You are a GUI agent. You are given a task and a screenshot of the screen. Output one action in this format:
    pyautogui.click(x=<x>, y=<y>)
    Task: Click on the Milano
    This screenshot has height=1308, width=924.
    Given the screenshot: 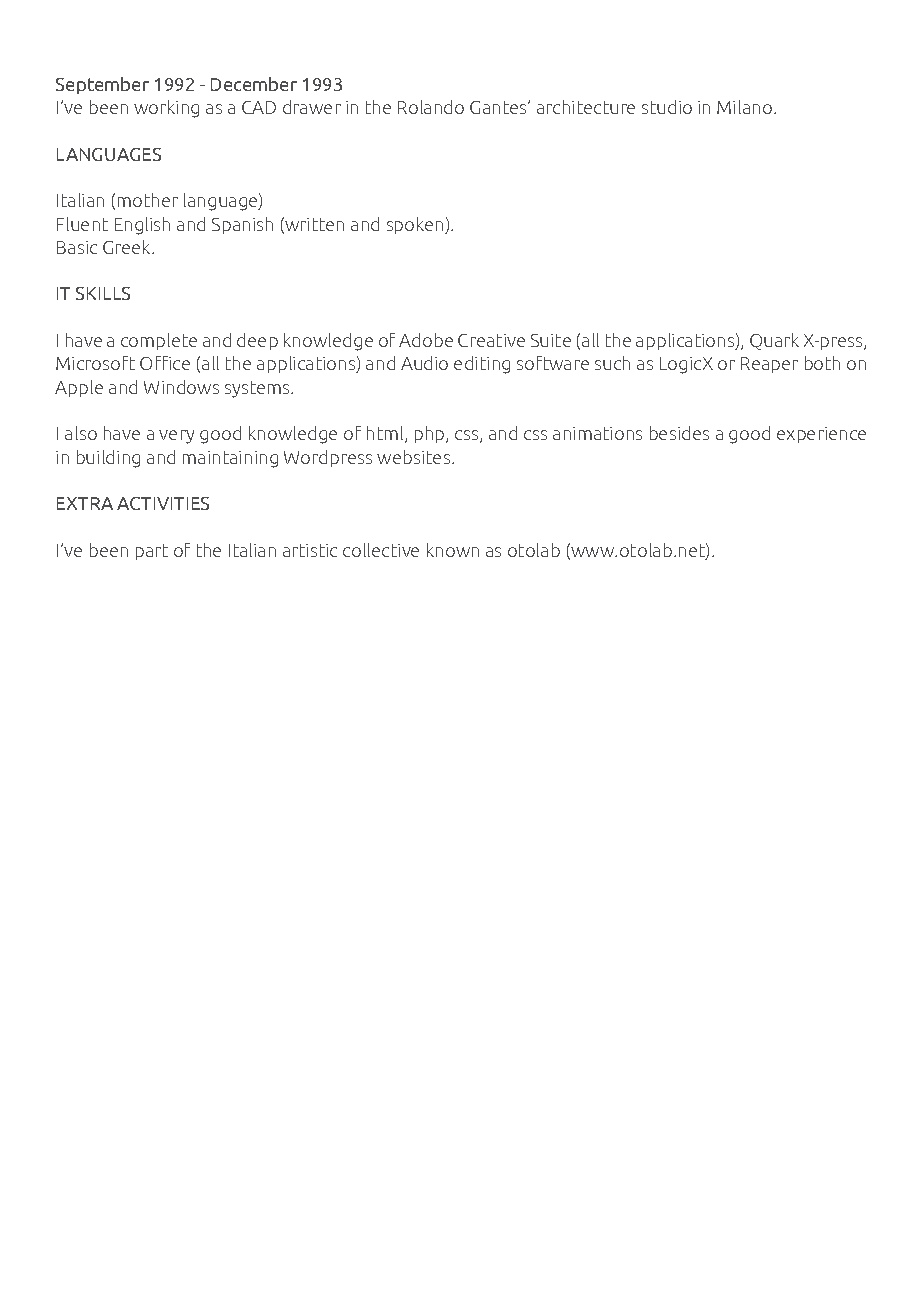 What is the action you would take?
    pyautogui.click(x=744, y=107)
